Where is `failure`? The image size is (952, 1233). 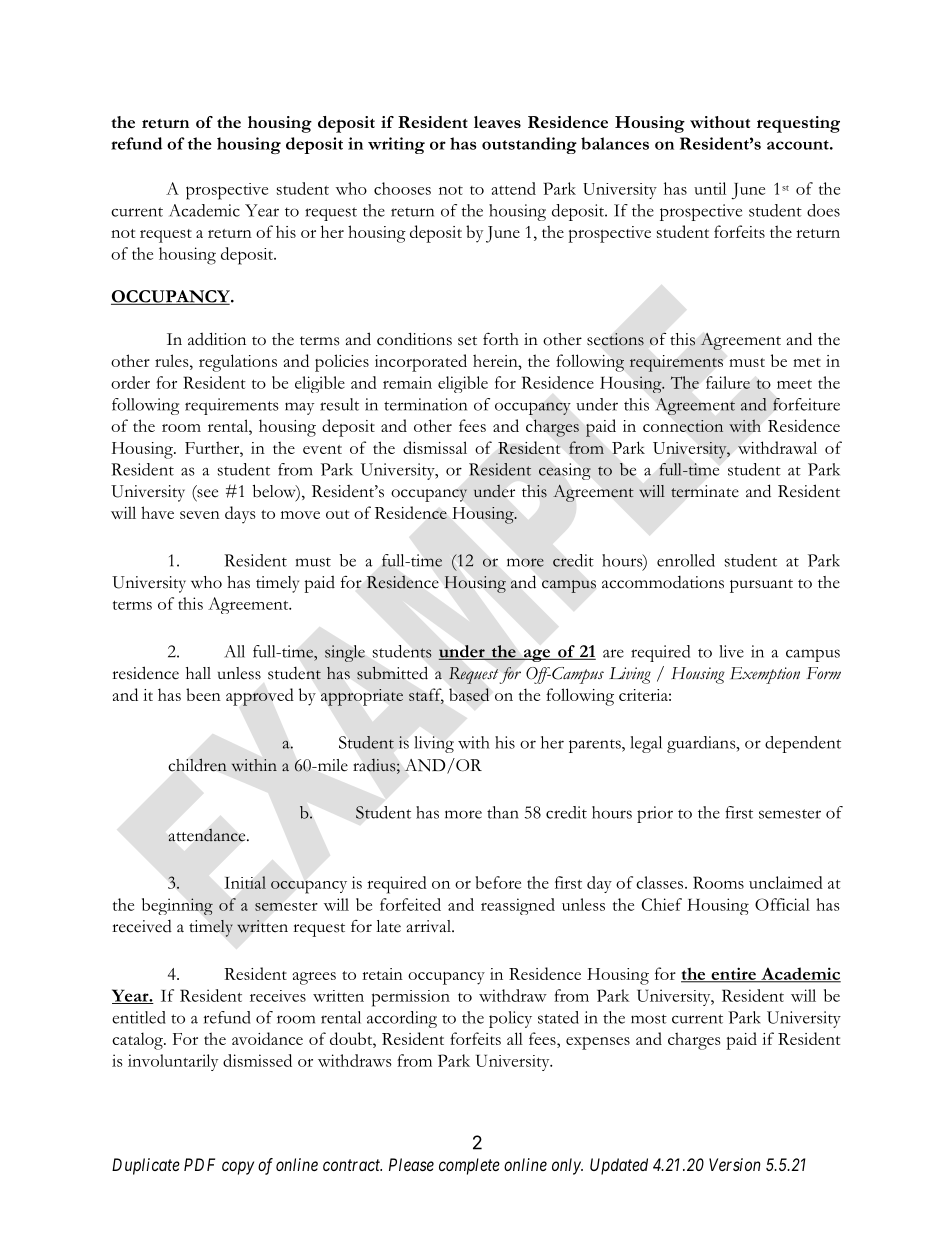
failure is located at coordinates (728, 382).
